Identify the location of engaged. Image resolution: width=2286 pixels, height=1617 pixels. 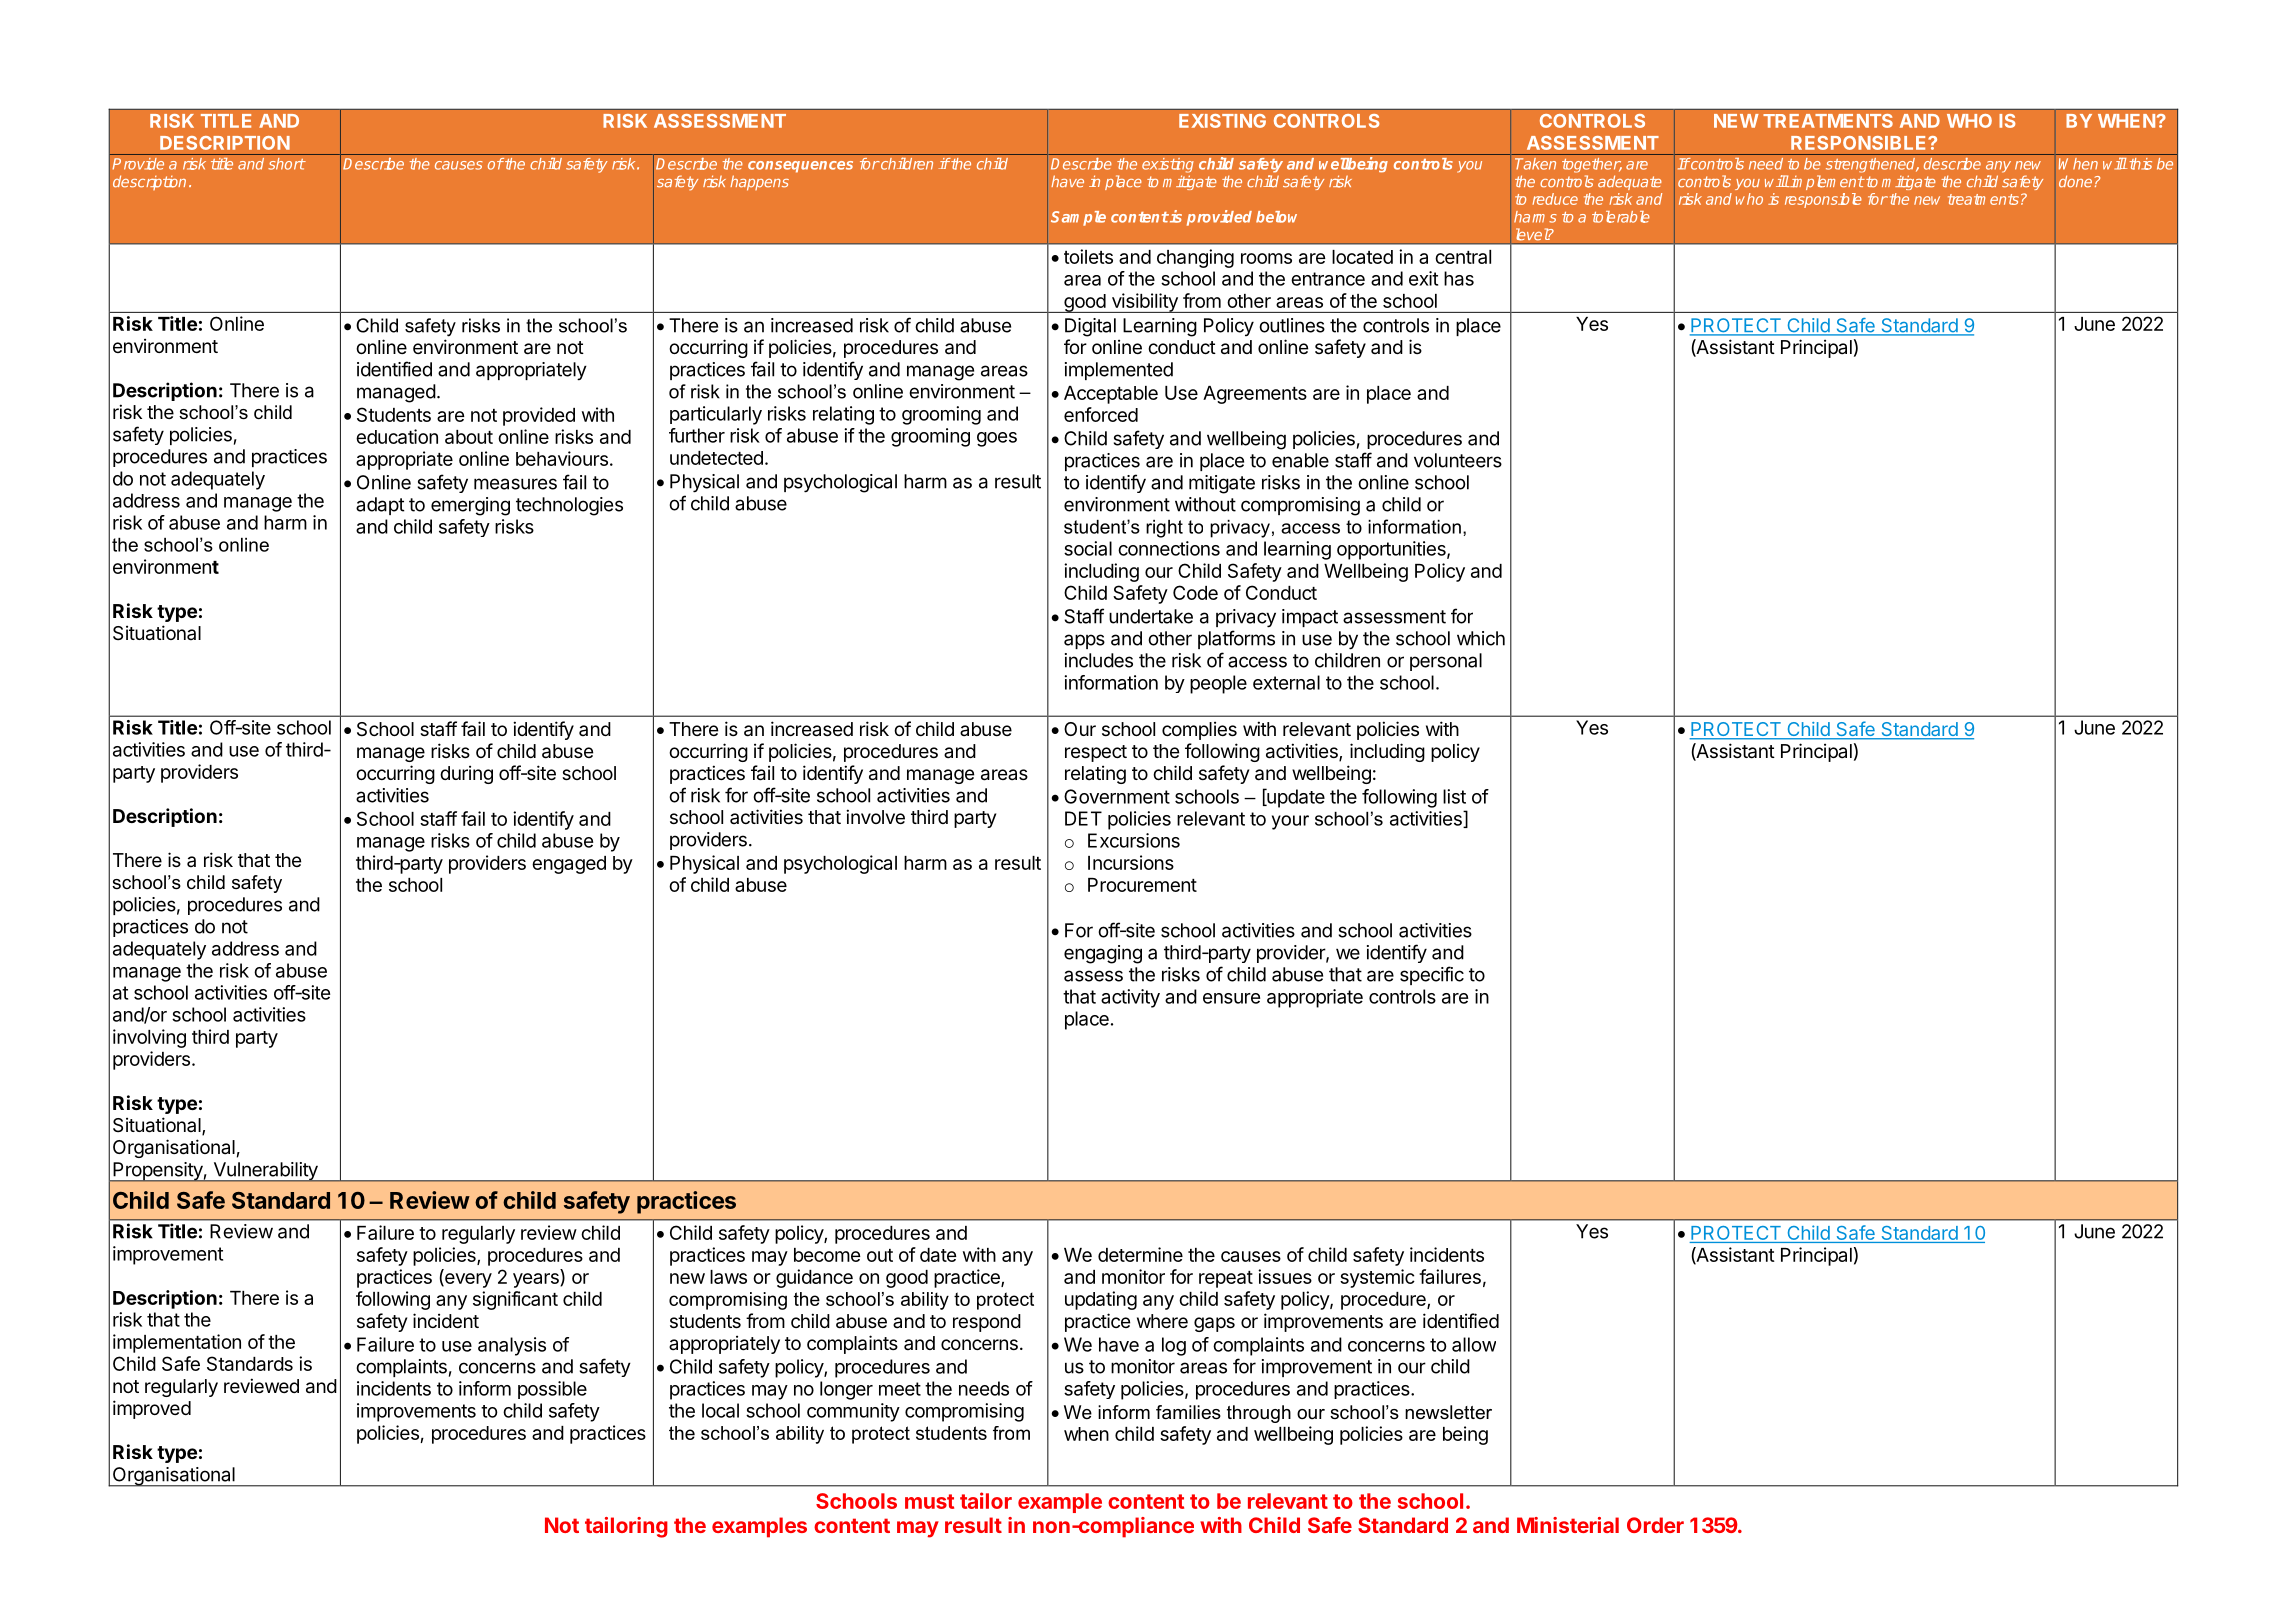
(569, 865).
